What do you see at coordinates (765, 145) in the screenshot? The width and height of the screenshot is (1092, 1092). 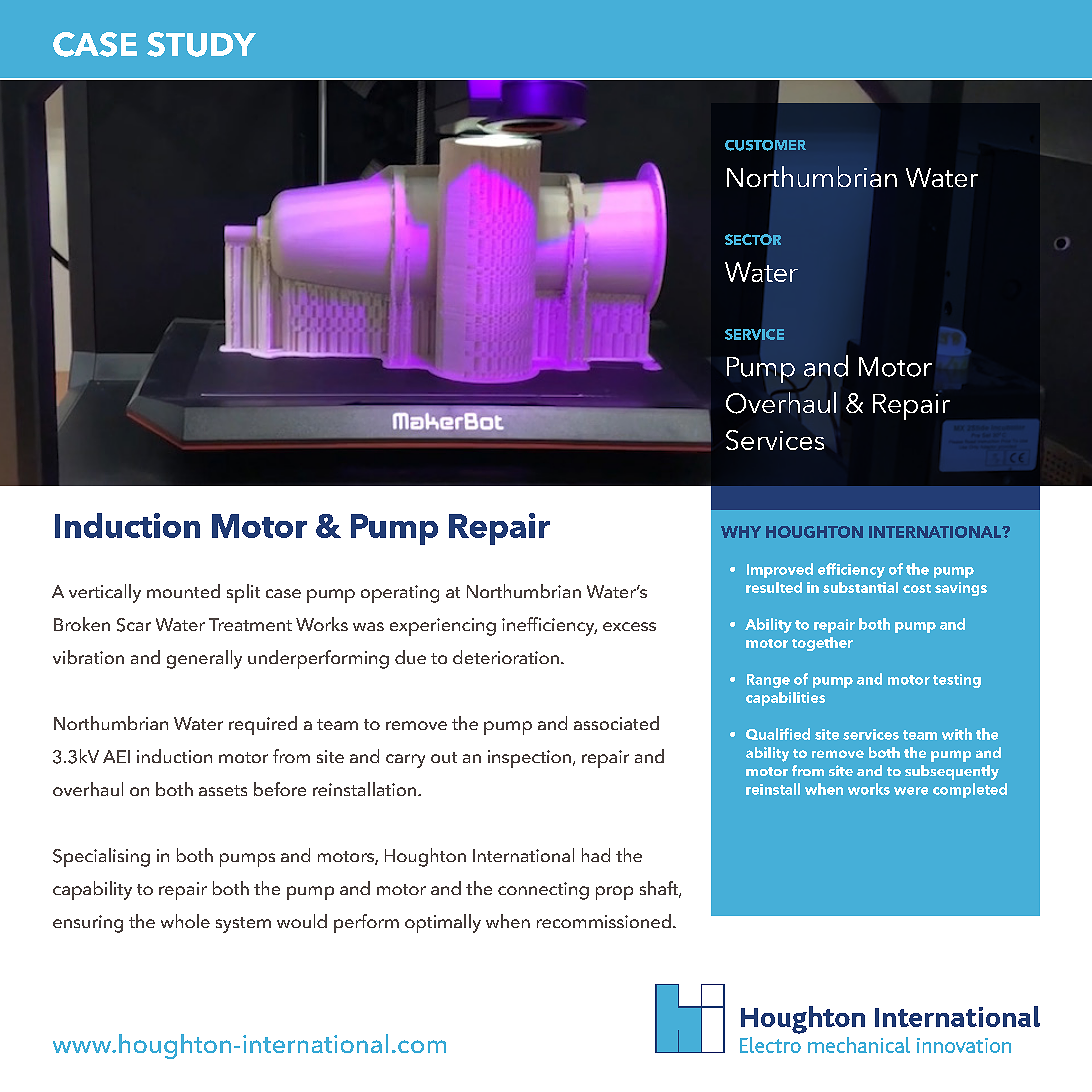 I see `CUSTOMER` at bounding box center [765, 145].
